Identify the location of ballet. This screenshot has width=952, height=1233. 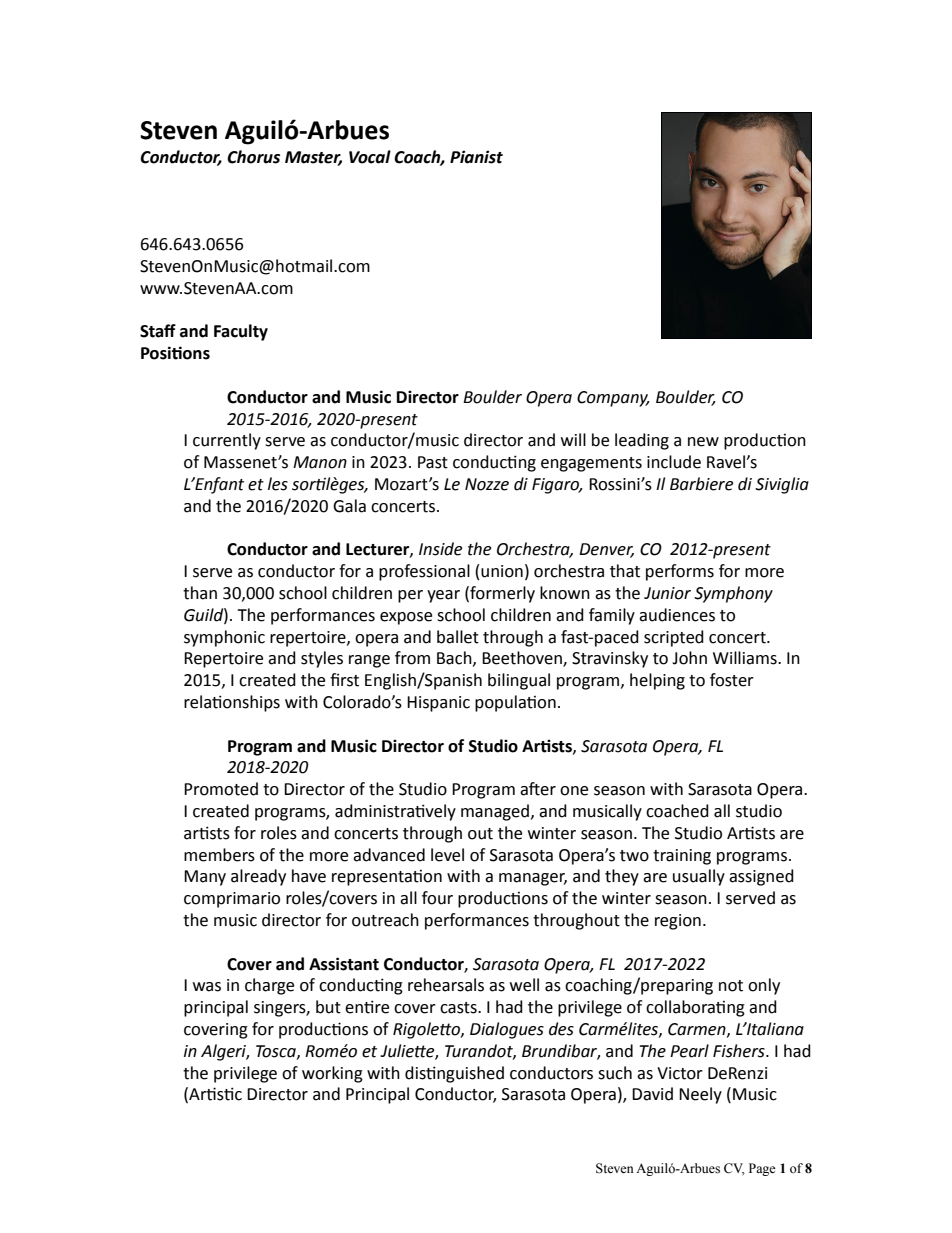
(458, 637).
